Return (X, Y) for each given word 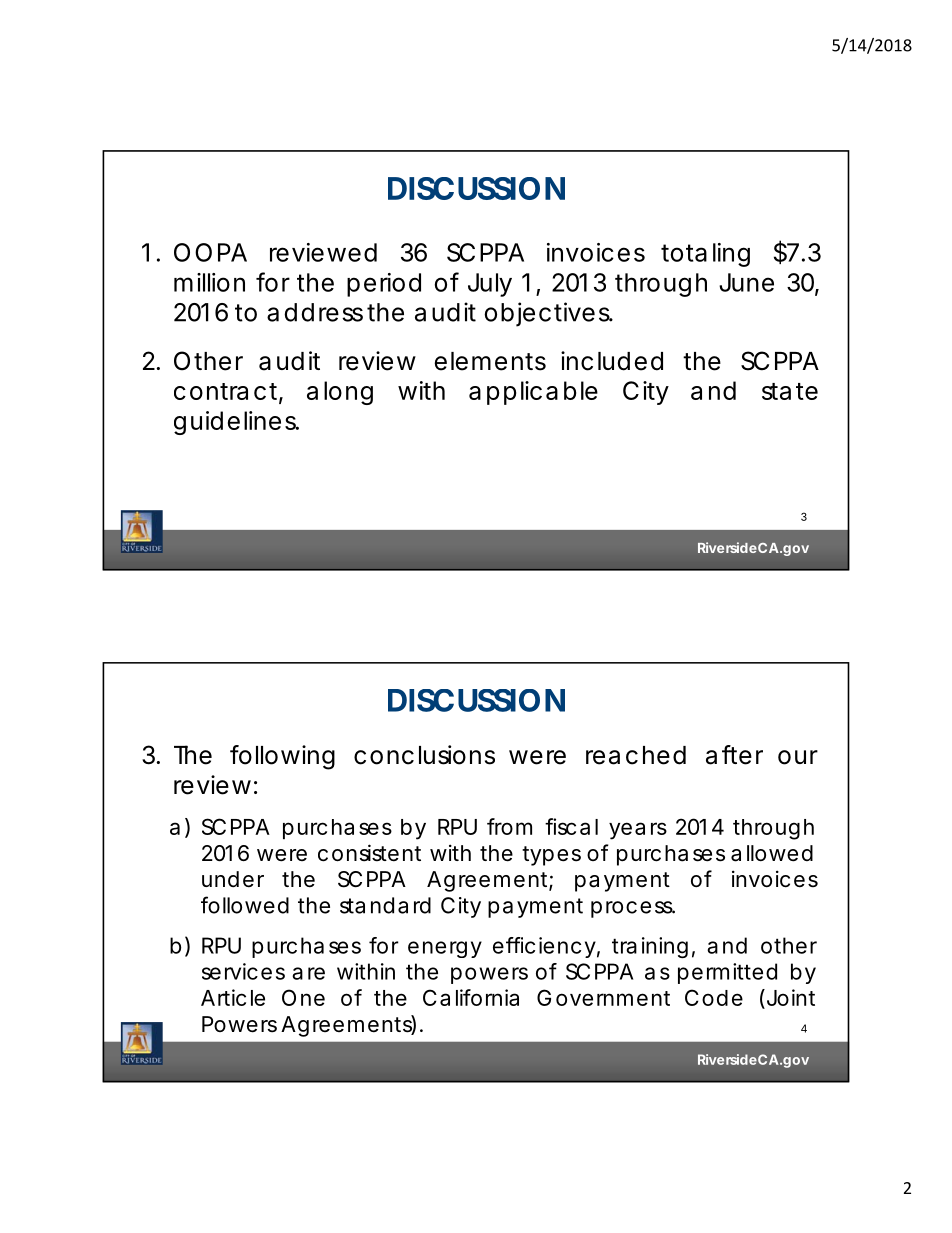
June (746, 282)
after (734, 755)
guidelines (236, 423)
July (490, 285)
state (790, 391)
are (308, 973)
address (315, 312)
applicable (533, 393)
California (471, 997)
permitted (727, 973)
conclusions (424, 755)
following (282, 757)
